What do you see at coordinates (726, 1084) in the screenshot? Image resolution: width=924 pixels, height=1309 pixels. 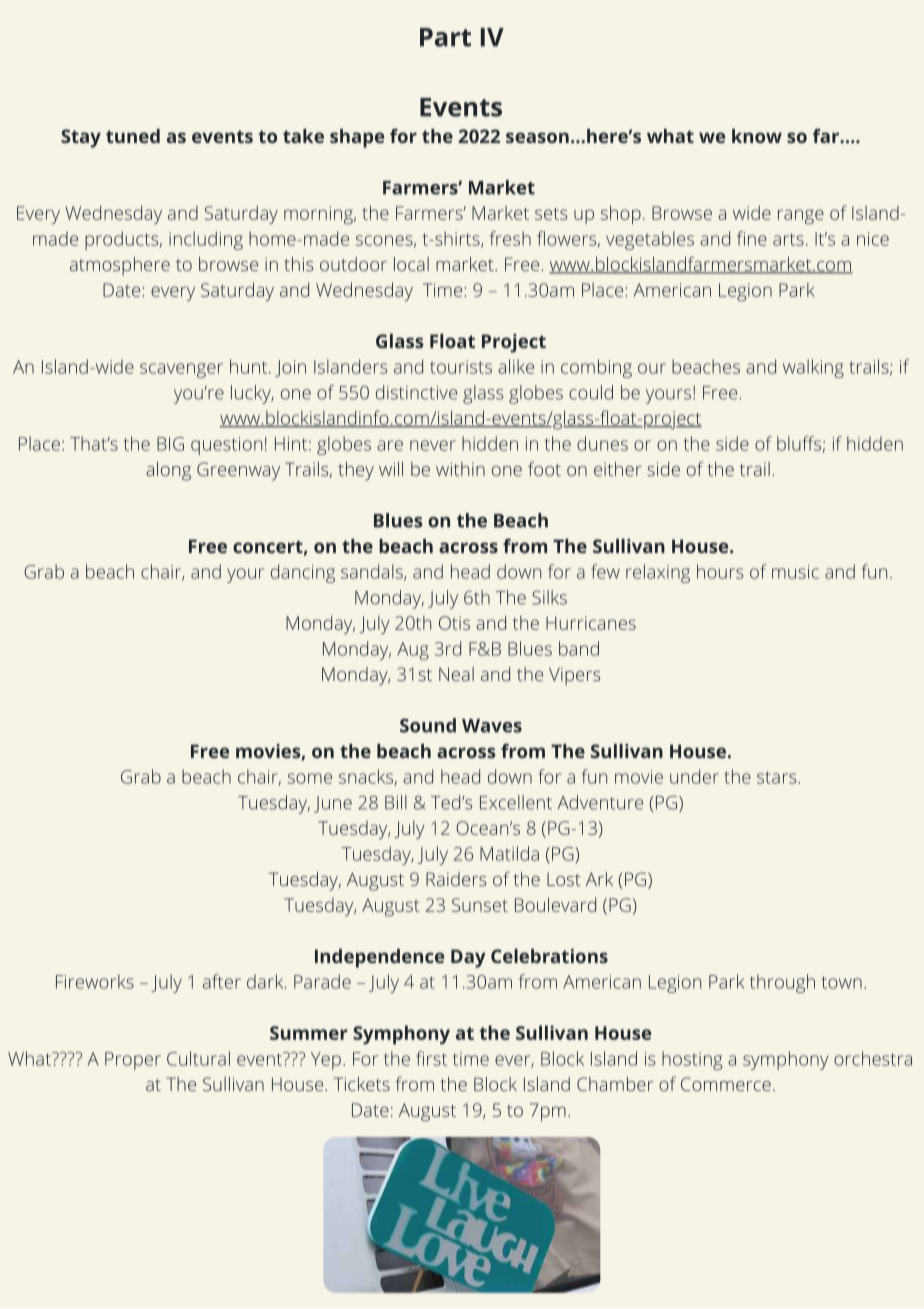 I see `Commerce` at bounding box center [726, 1084].
